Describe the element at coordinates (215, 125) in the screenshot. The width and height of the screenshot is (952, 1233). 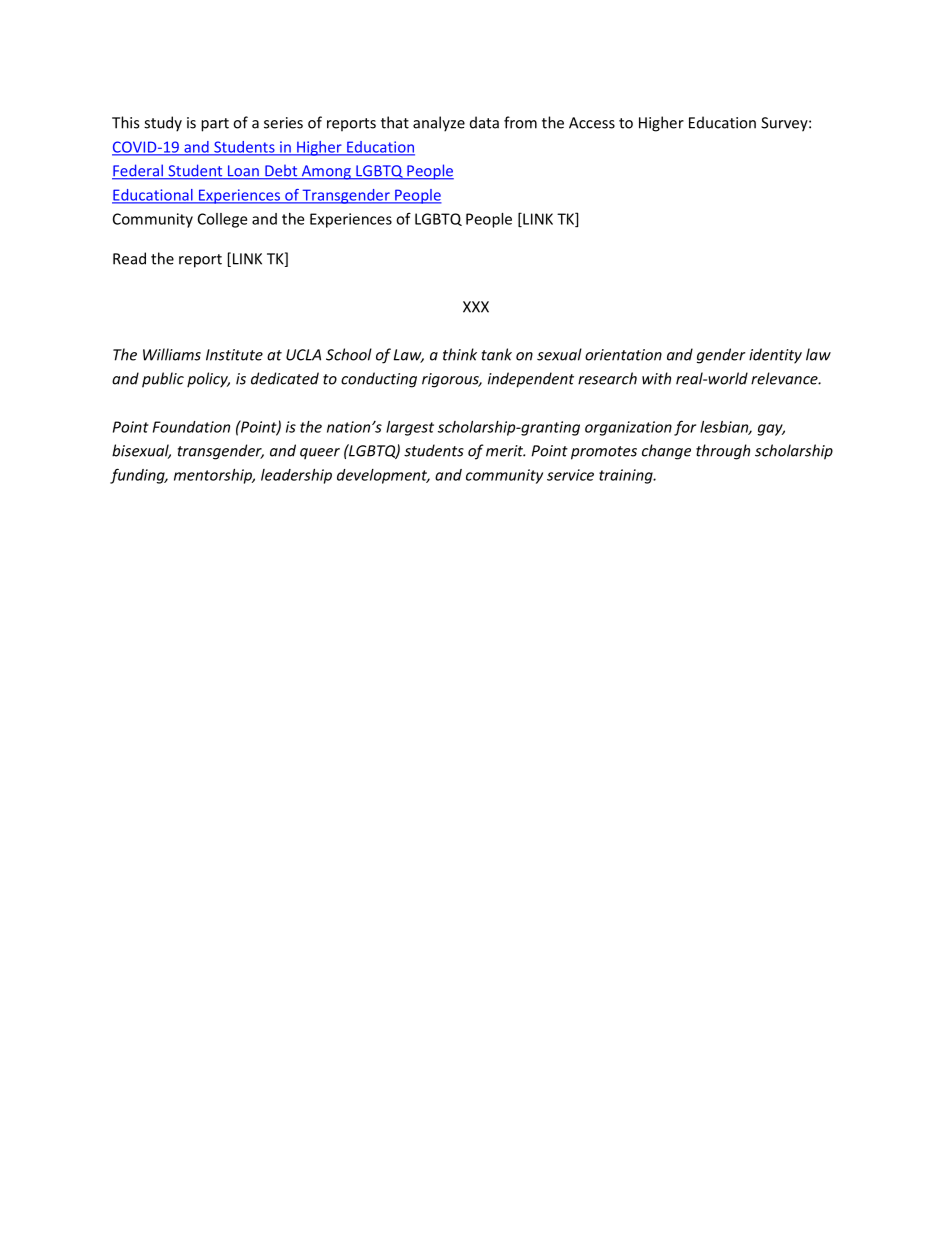
I see `part` at that location.
